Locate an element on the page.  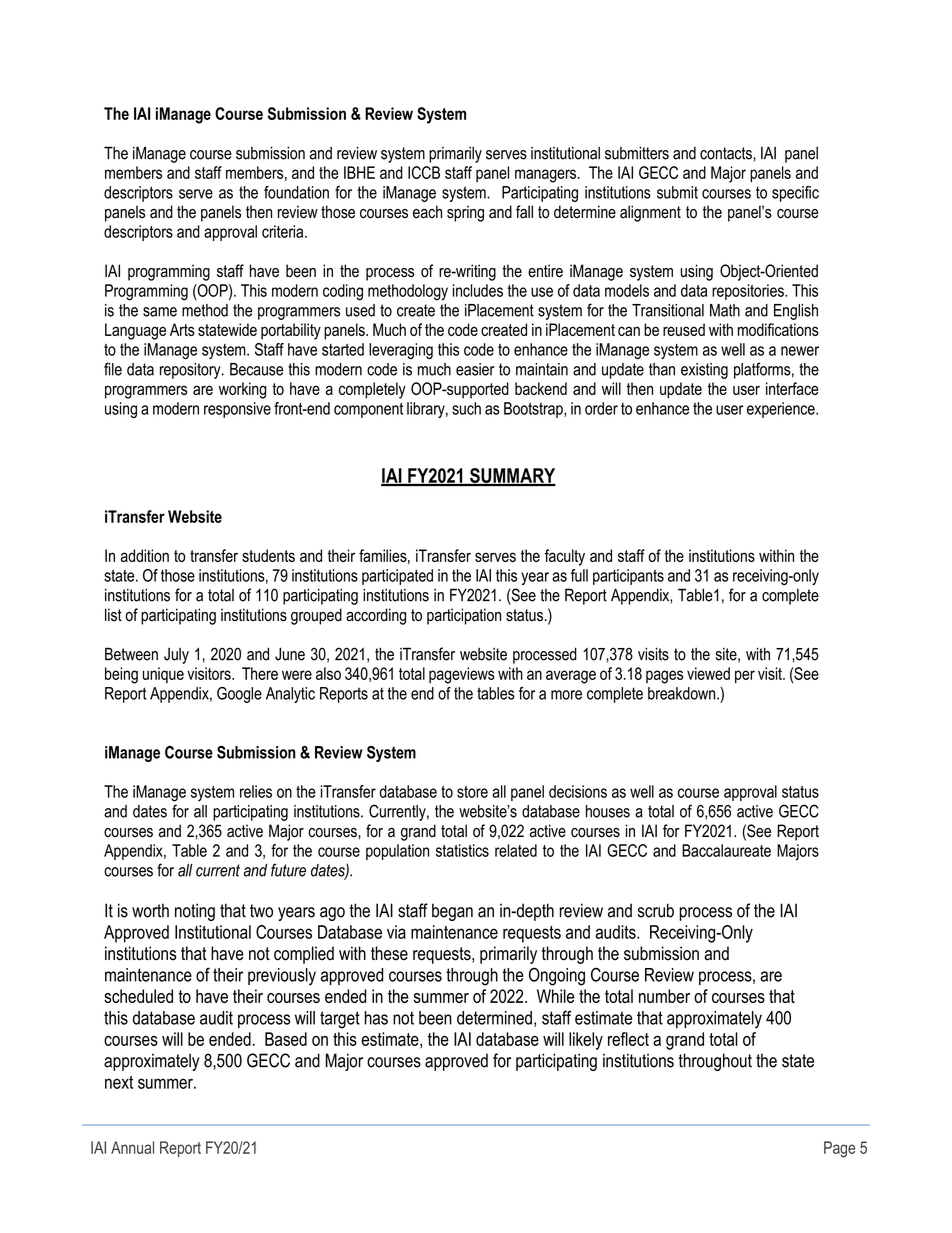
reflect is located at coordinates (628, 1039).
